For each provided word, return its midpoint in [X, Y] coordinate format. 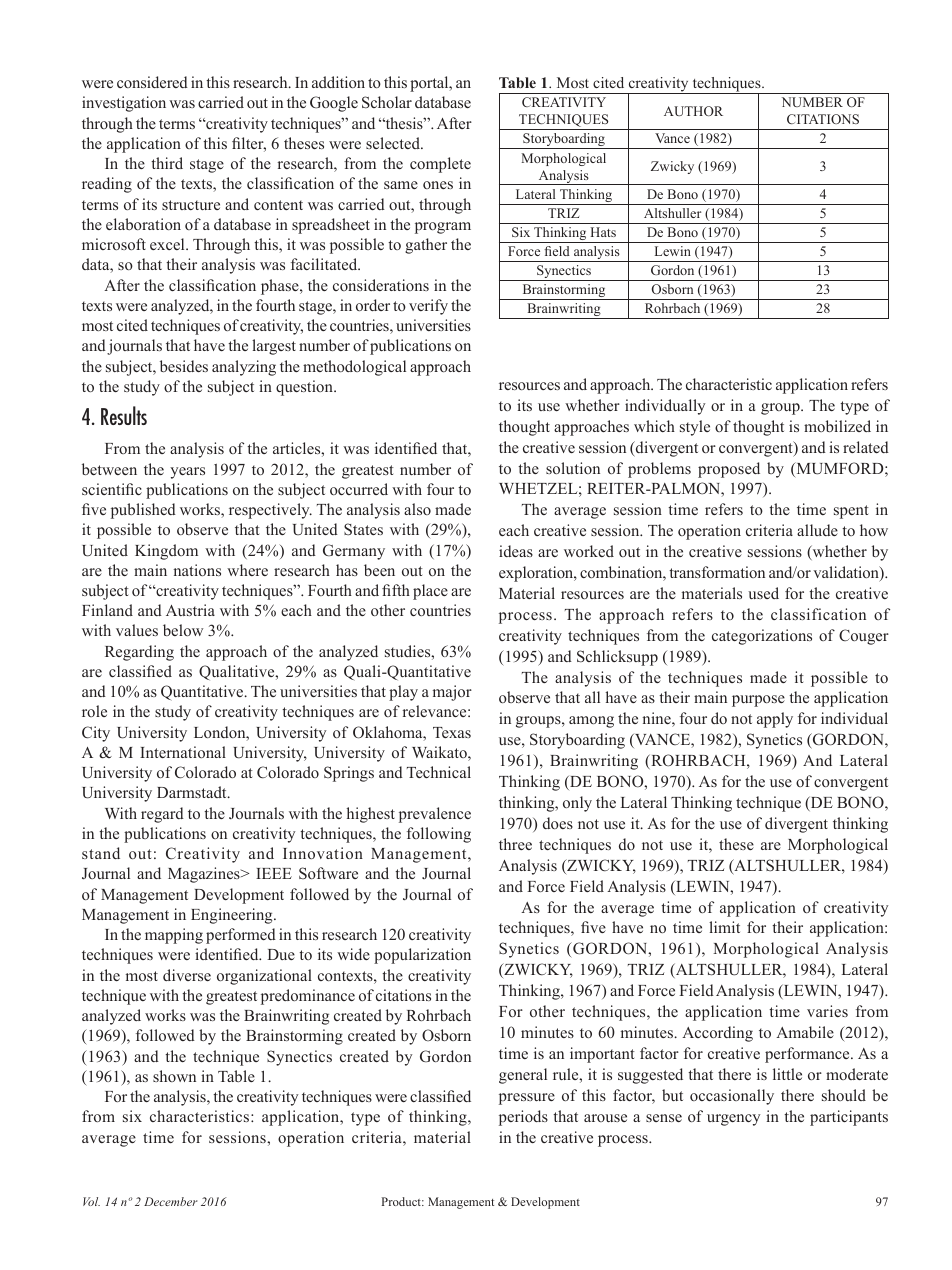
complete [440, 165]
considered [152, 82]
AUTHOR [693, 111]
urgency [733, 1120]
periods [523, 1118]
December [171, 1201]
